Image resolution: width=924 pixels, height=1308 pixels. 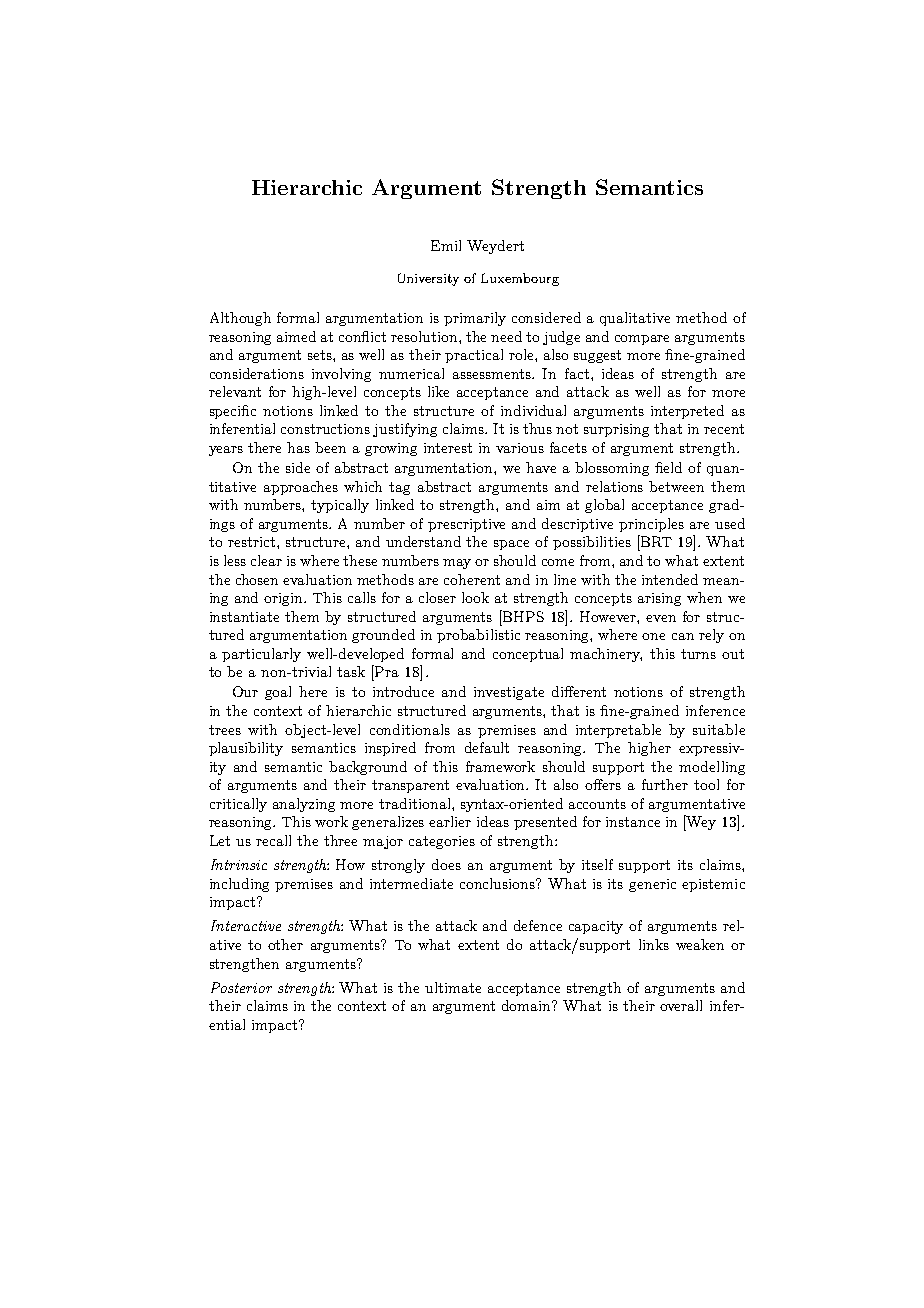 I want to click on probabilistic, so click(x=478, y=636).
